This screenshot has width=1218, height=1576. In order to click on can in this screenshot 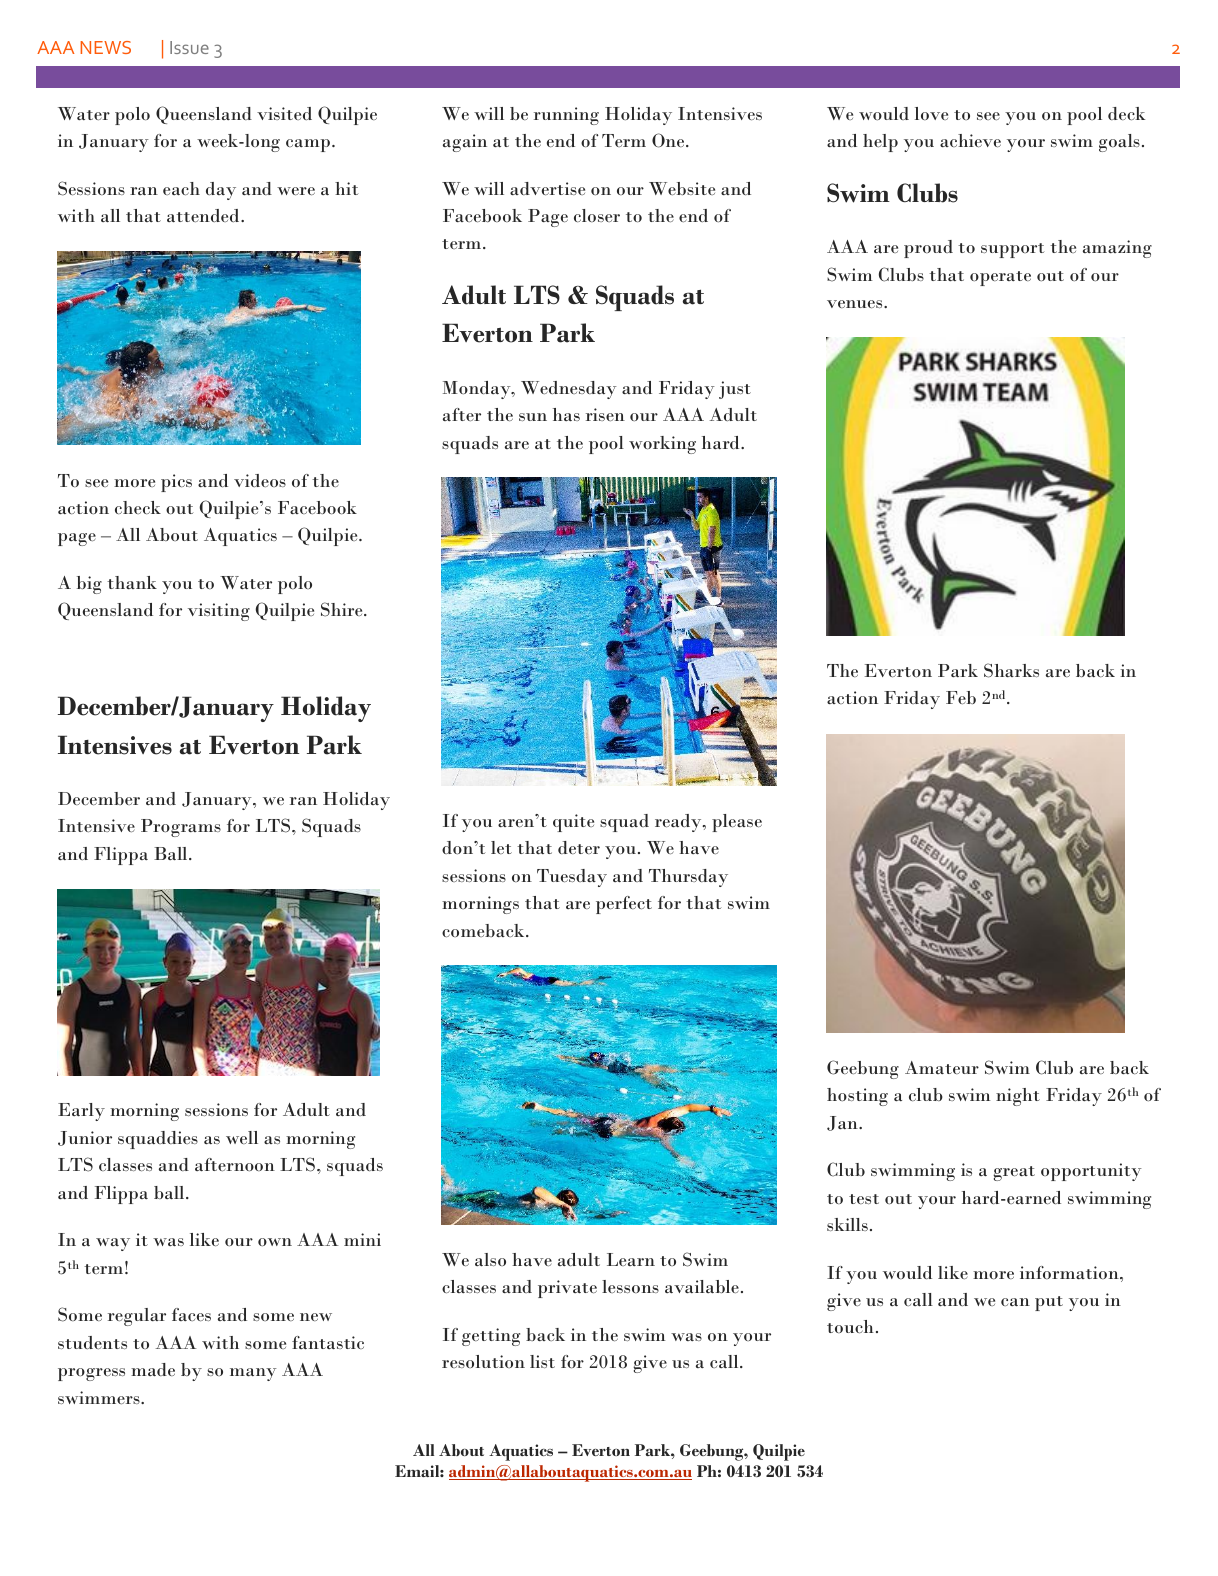, I will do `click(1015, 1302)`.
